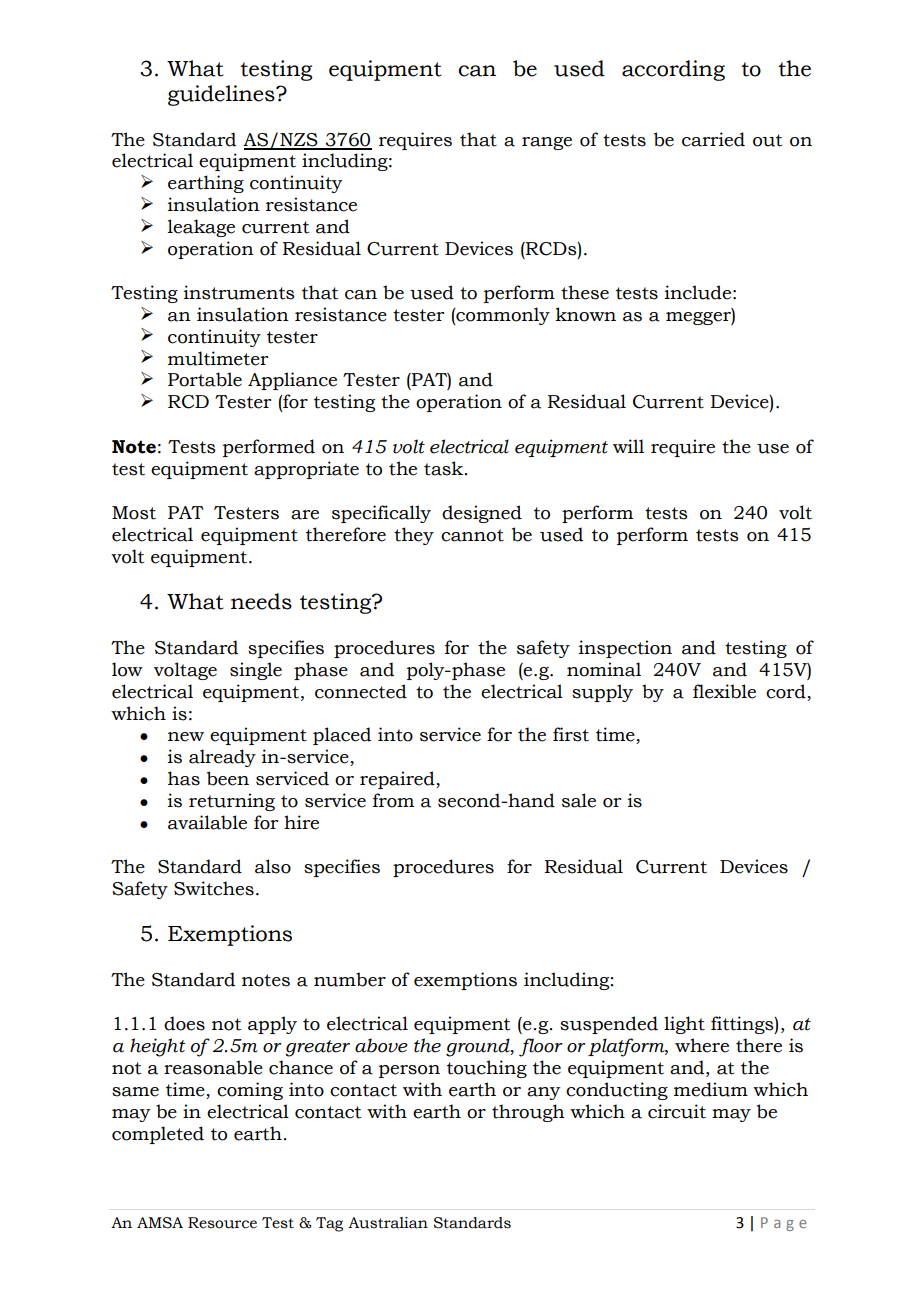 The width and height of the document is (924, 1308). What do you see at coordinates (256, 671) in the document?
I see `single` at bounding box center [256, 671].
